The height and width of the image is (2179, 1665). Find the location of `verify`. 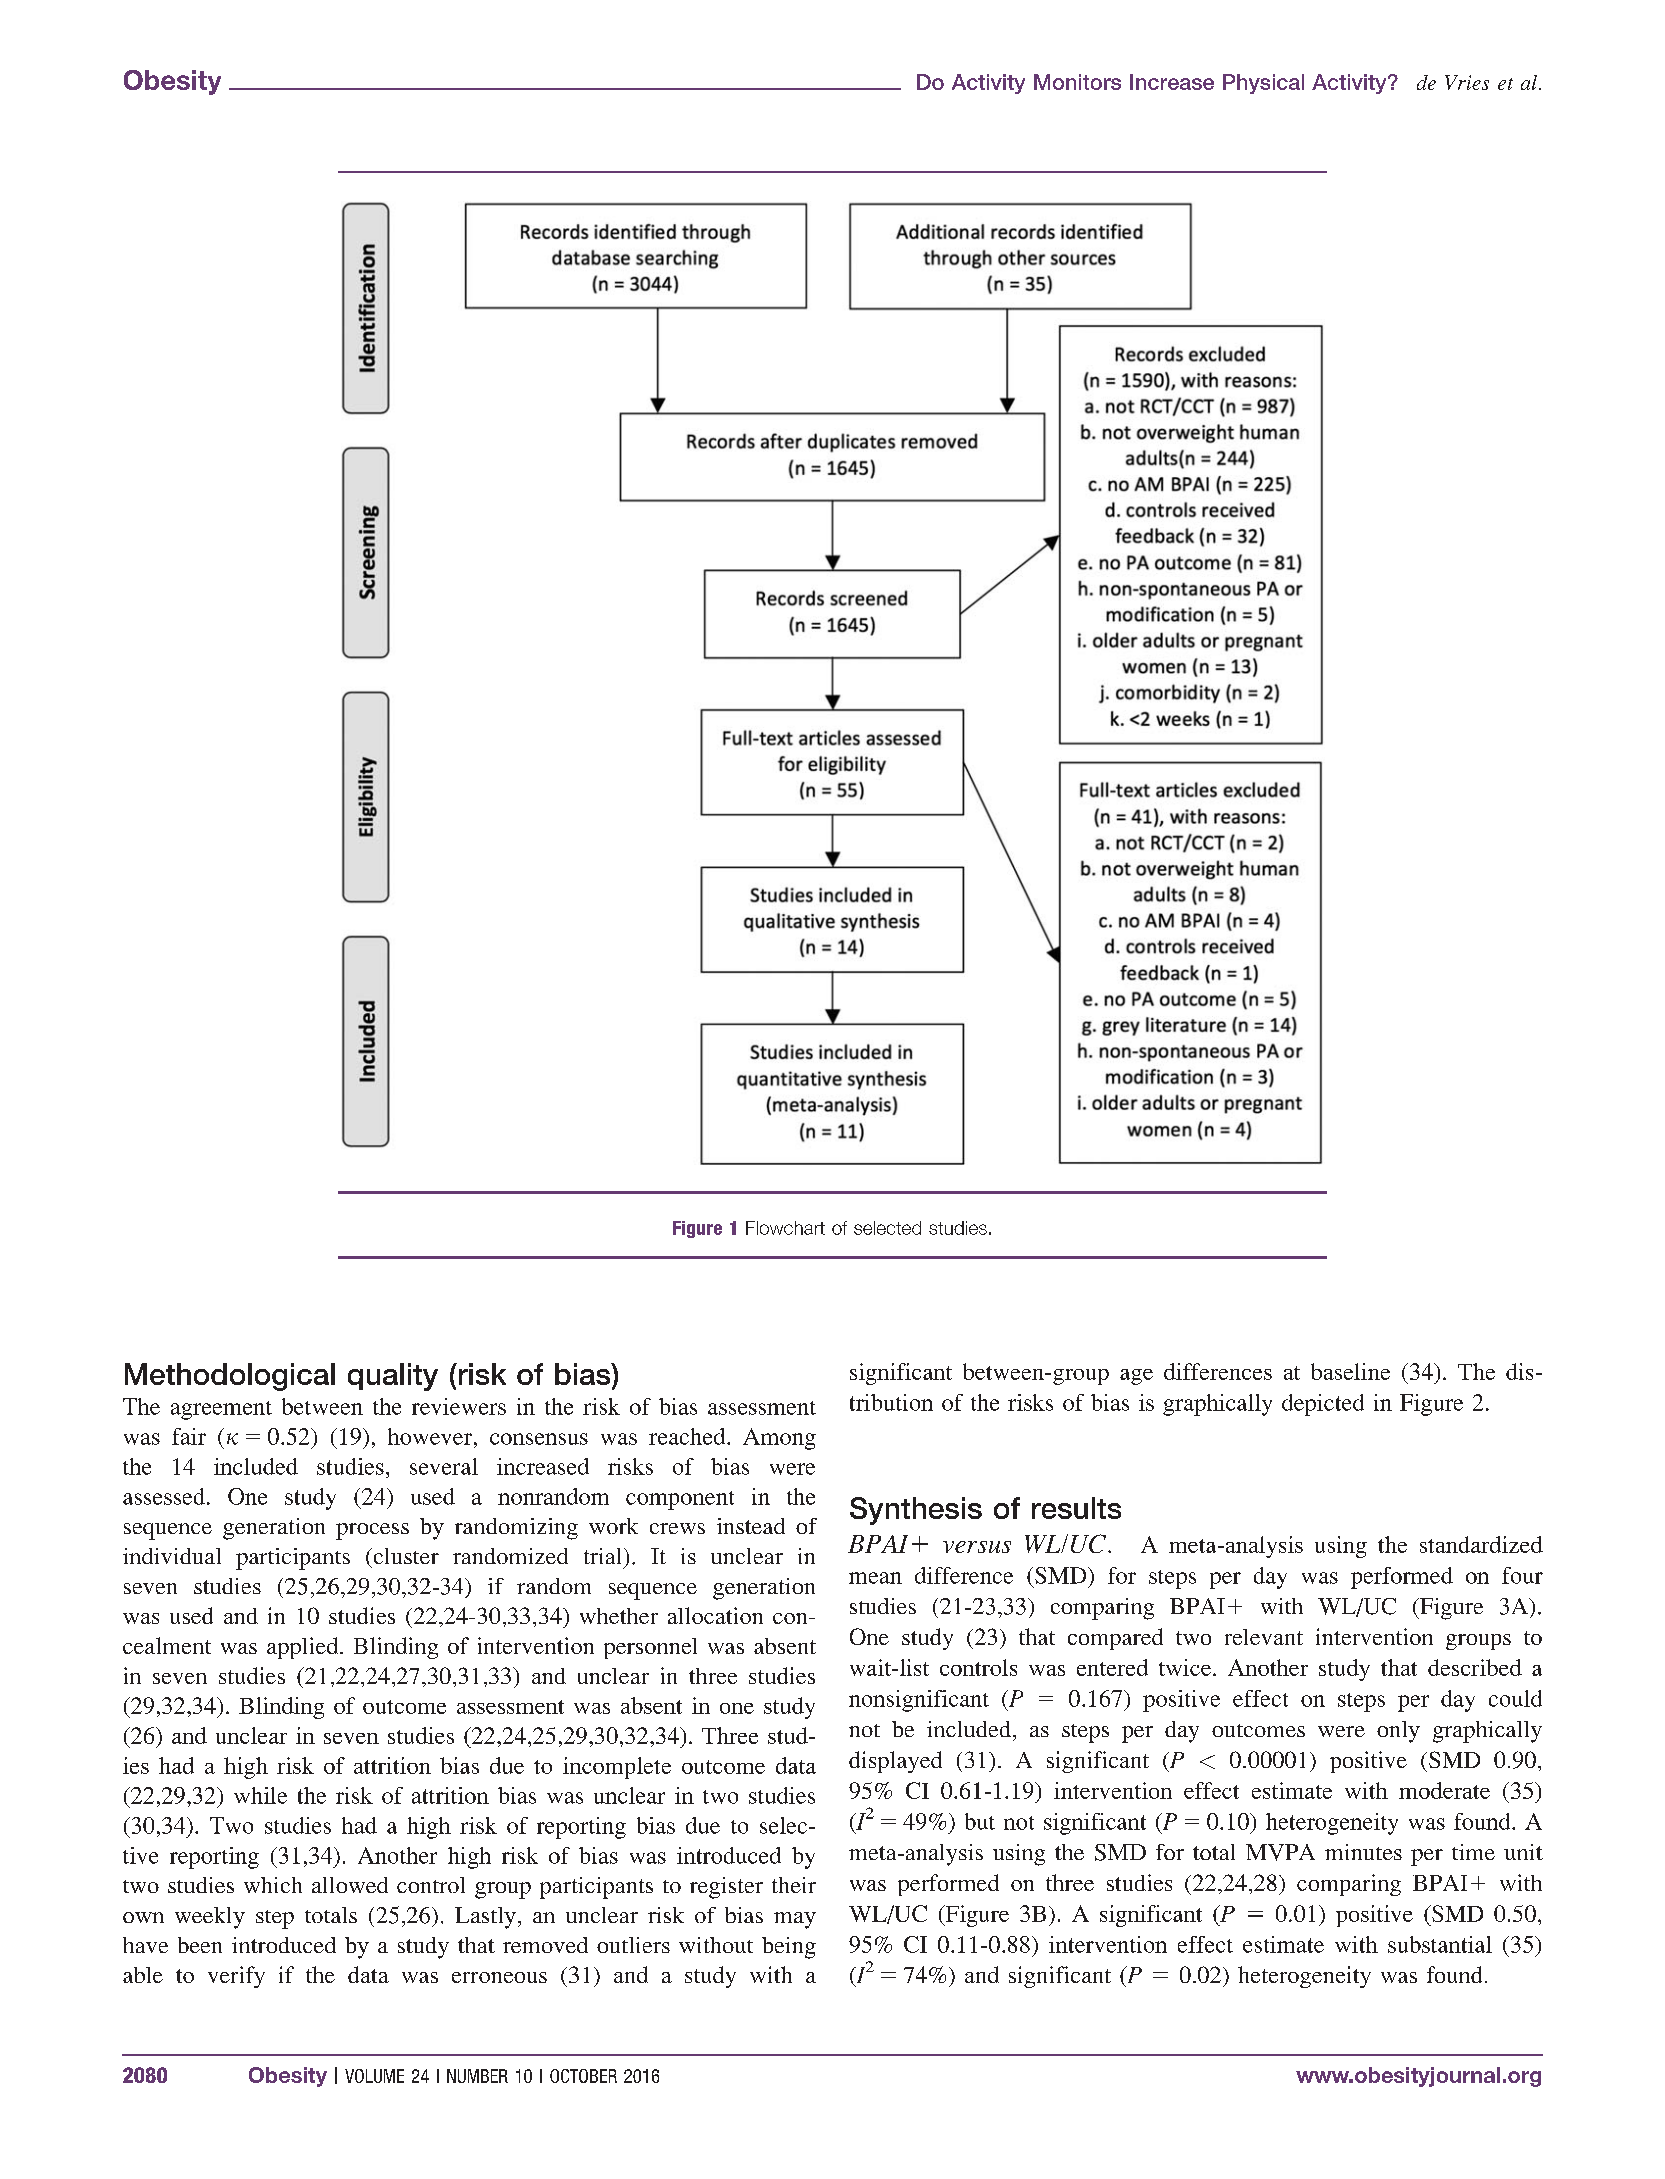

verify is located at coordinates (236, 1977).
